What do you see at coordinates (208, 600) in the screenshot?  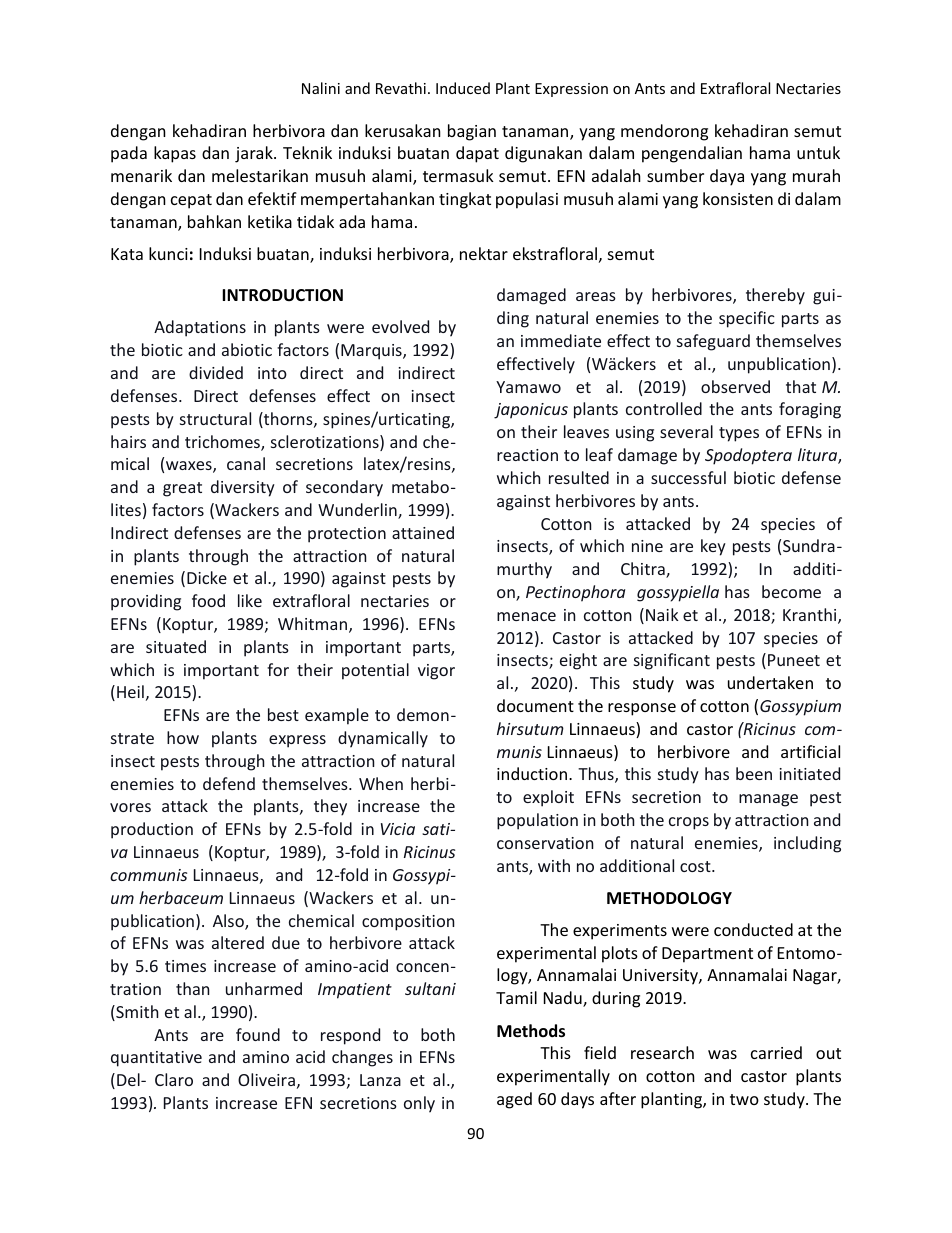 I see `food` at bounding box center [208, 600].
